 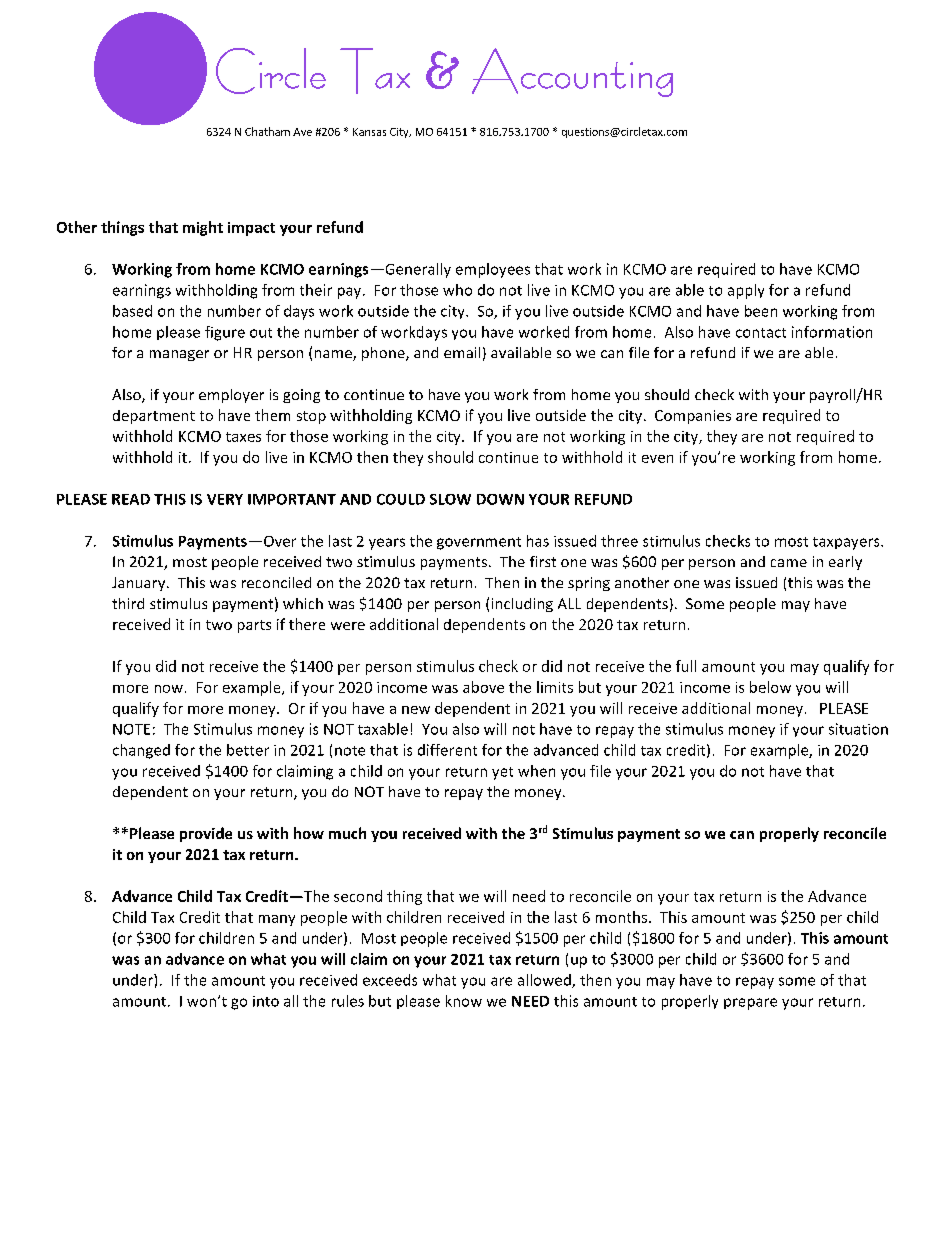 I want to click on prepare, so click(x=750, y=1004).
